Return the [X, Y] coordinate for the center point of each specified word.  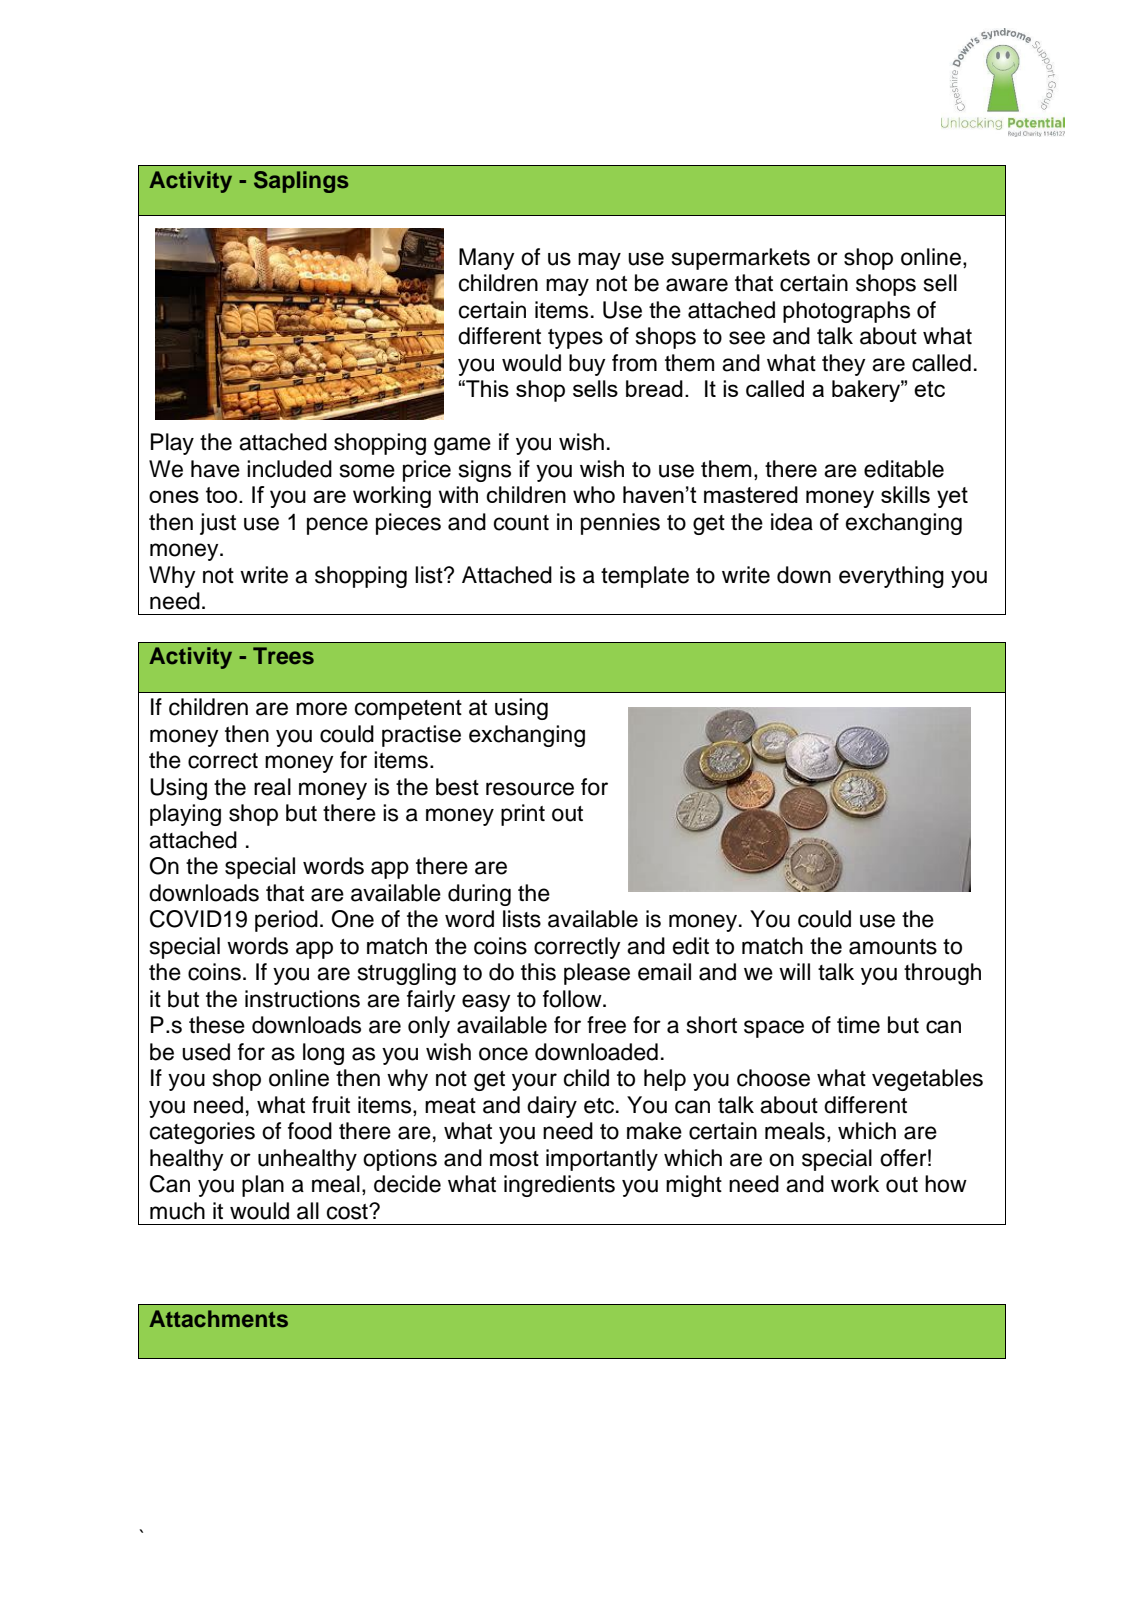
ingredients [559, 1186]
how [946, 1184]
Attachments [218, 1319]
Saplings [301, 182]
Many [487, 259]
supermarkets [741, 259]
